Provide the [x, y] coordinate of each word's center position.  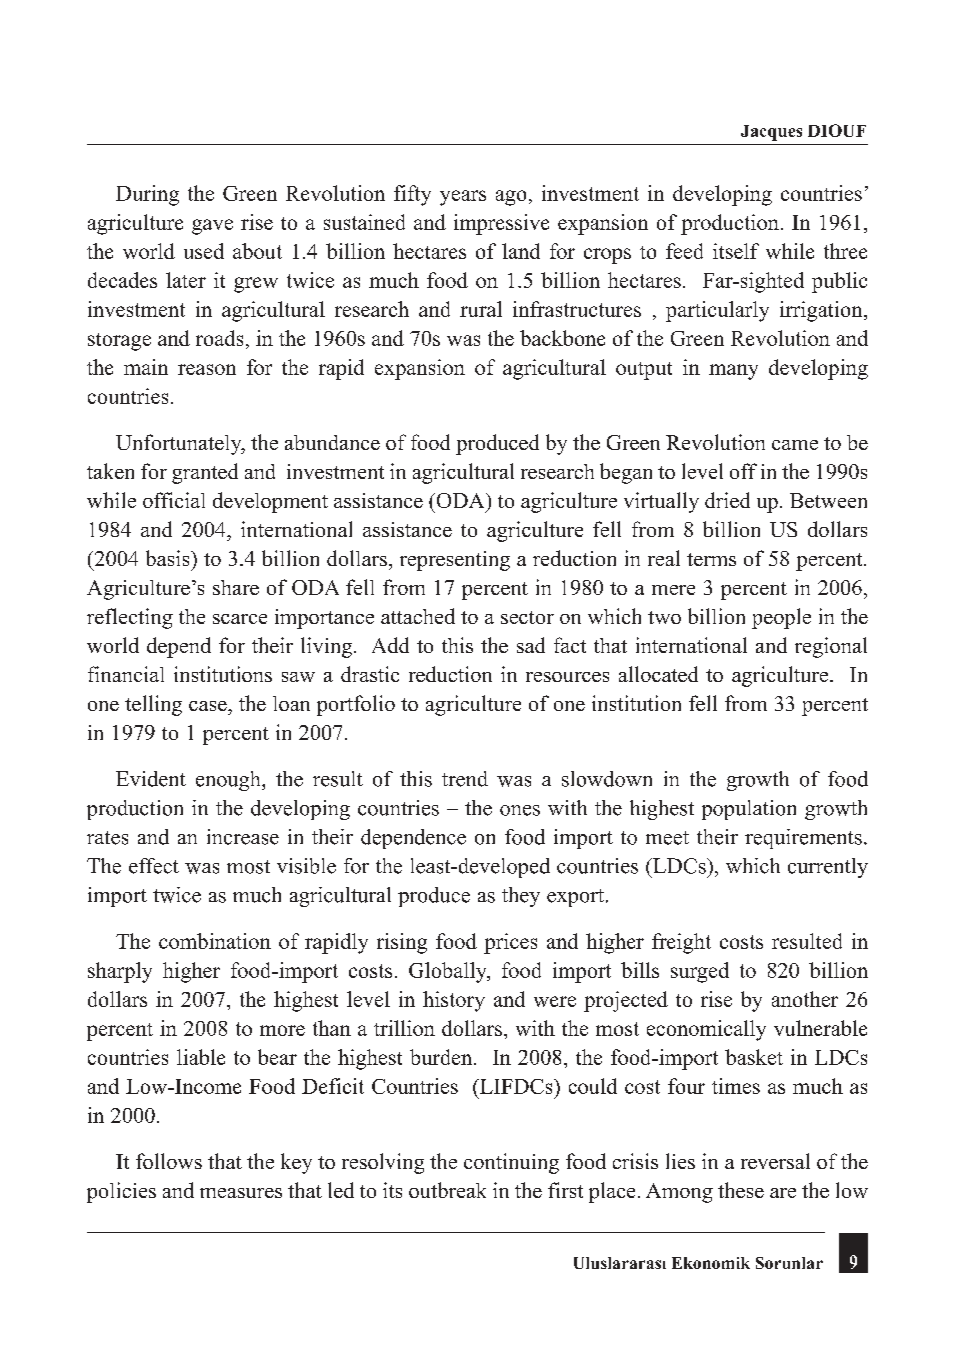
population [749, 810]
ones [520, 810]
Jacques [771, 133]
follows [169, 1161]
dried [727, 500]
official [174, 500]
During [147, 195]
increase [243, 837]
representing [455, 561]
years [463, 198]
